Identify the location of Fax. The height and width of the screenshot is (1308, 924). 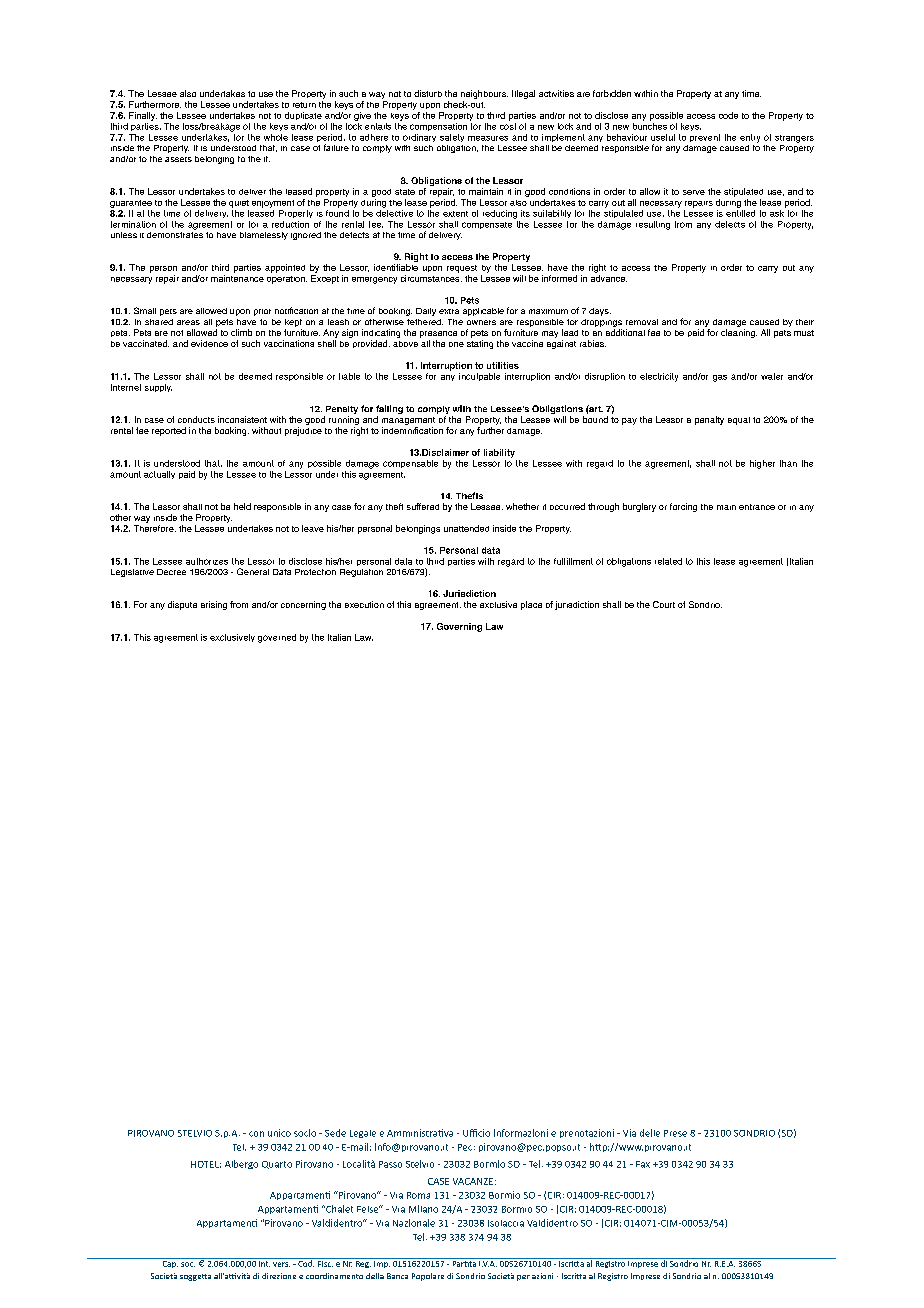
(643, 1164).
